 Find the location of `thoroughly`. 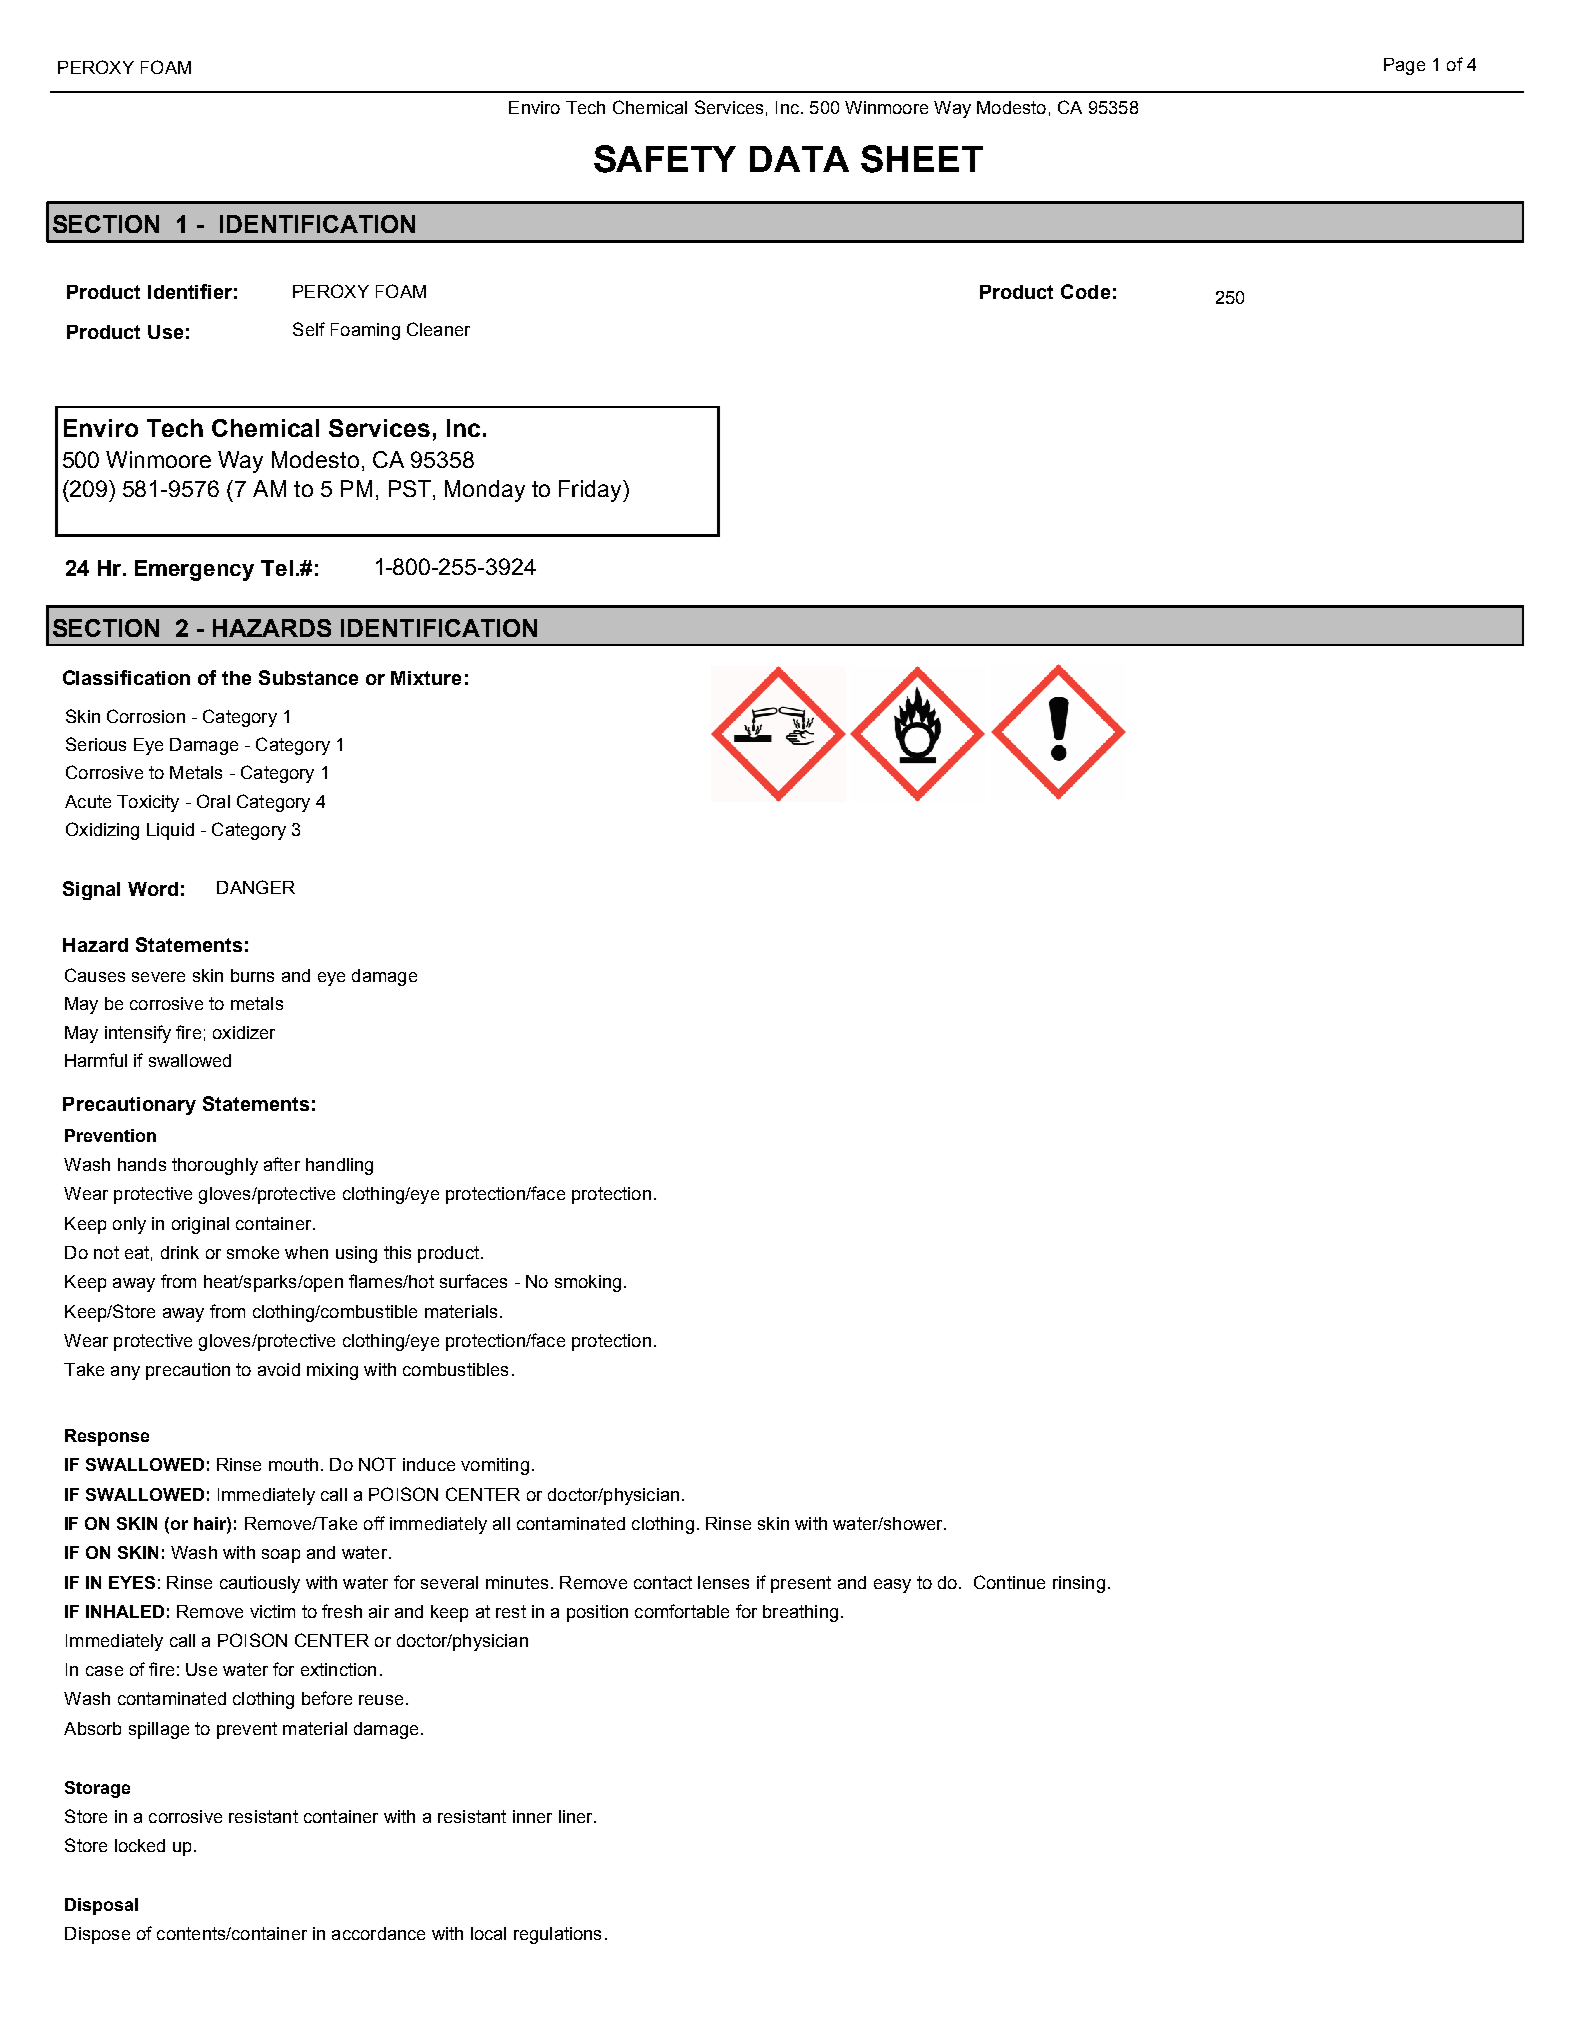

thoroughly is located at coordinates (215, 1166).
